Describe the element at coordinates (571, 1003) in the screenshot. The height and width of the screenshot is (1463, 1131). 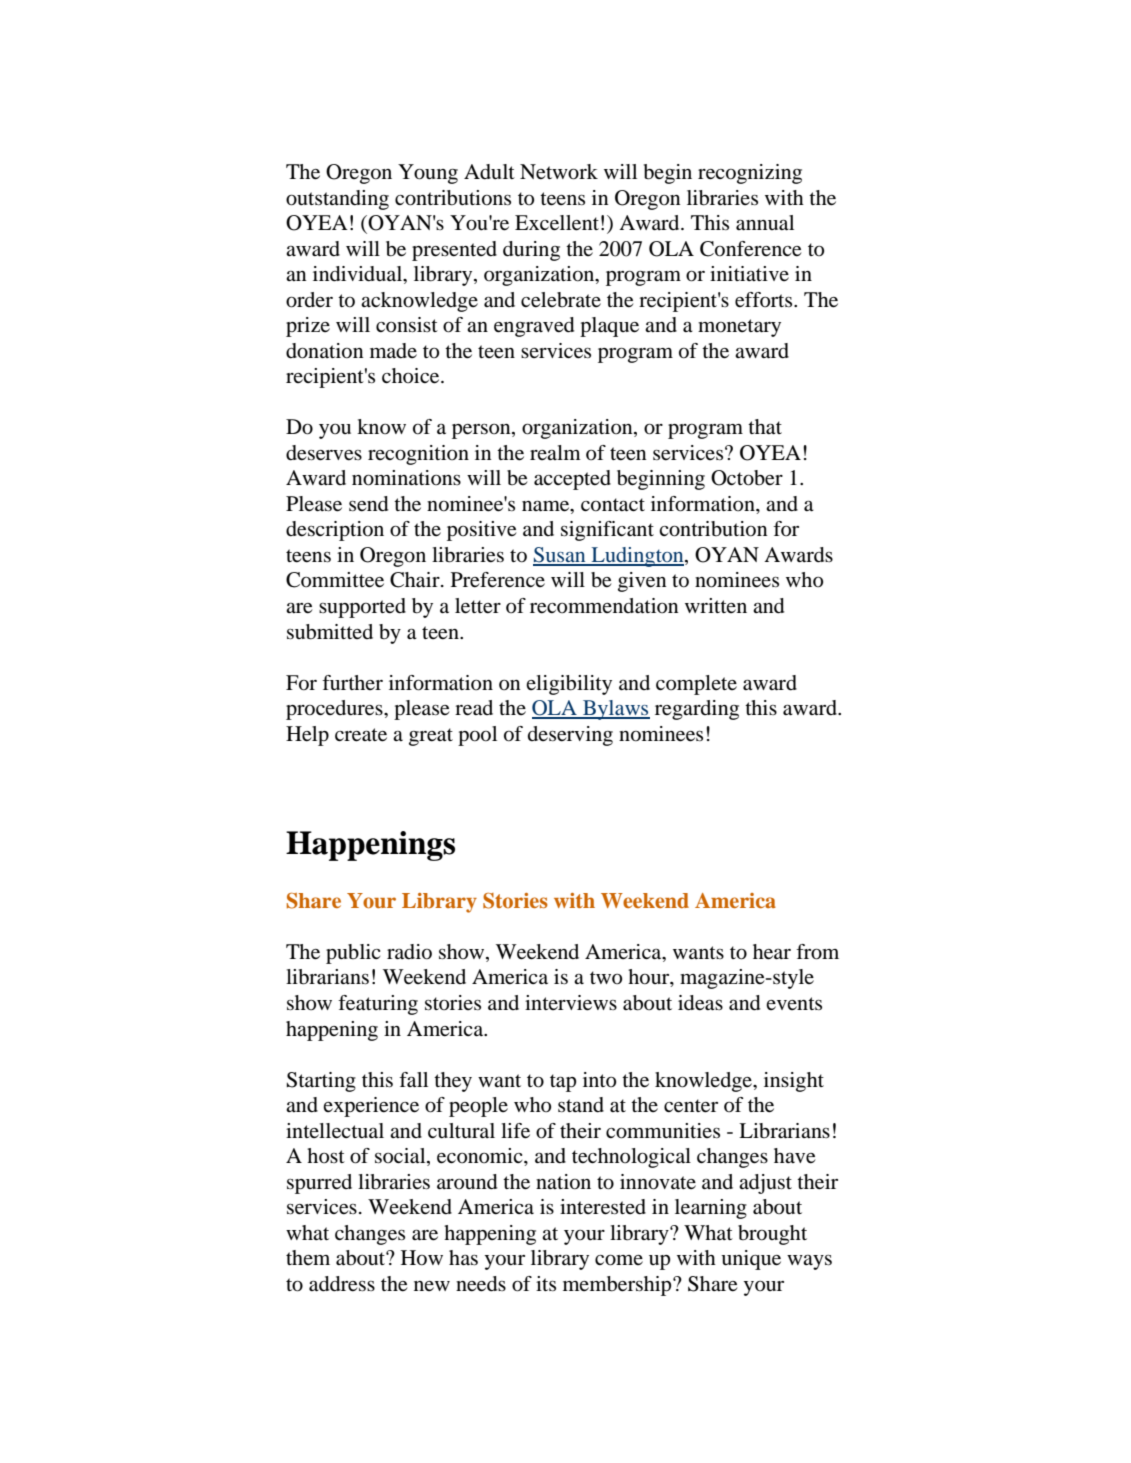
I see `interviews` at that location.
